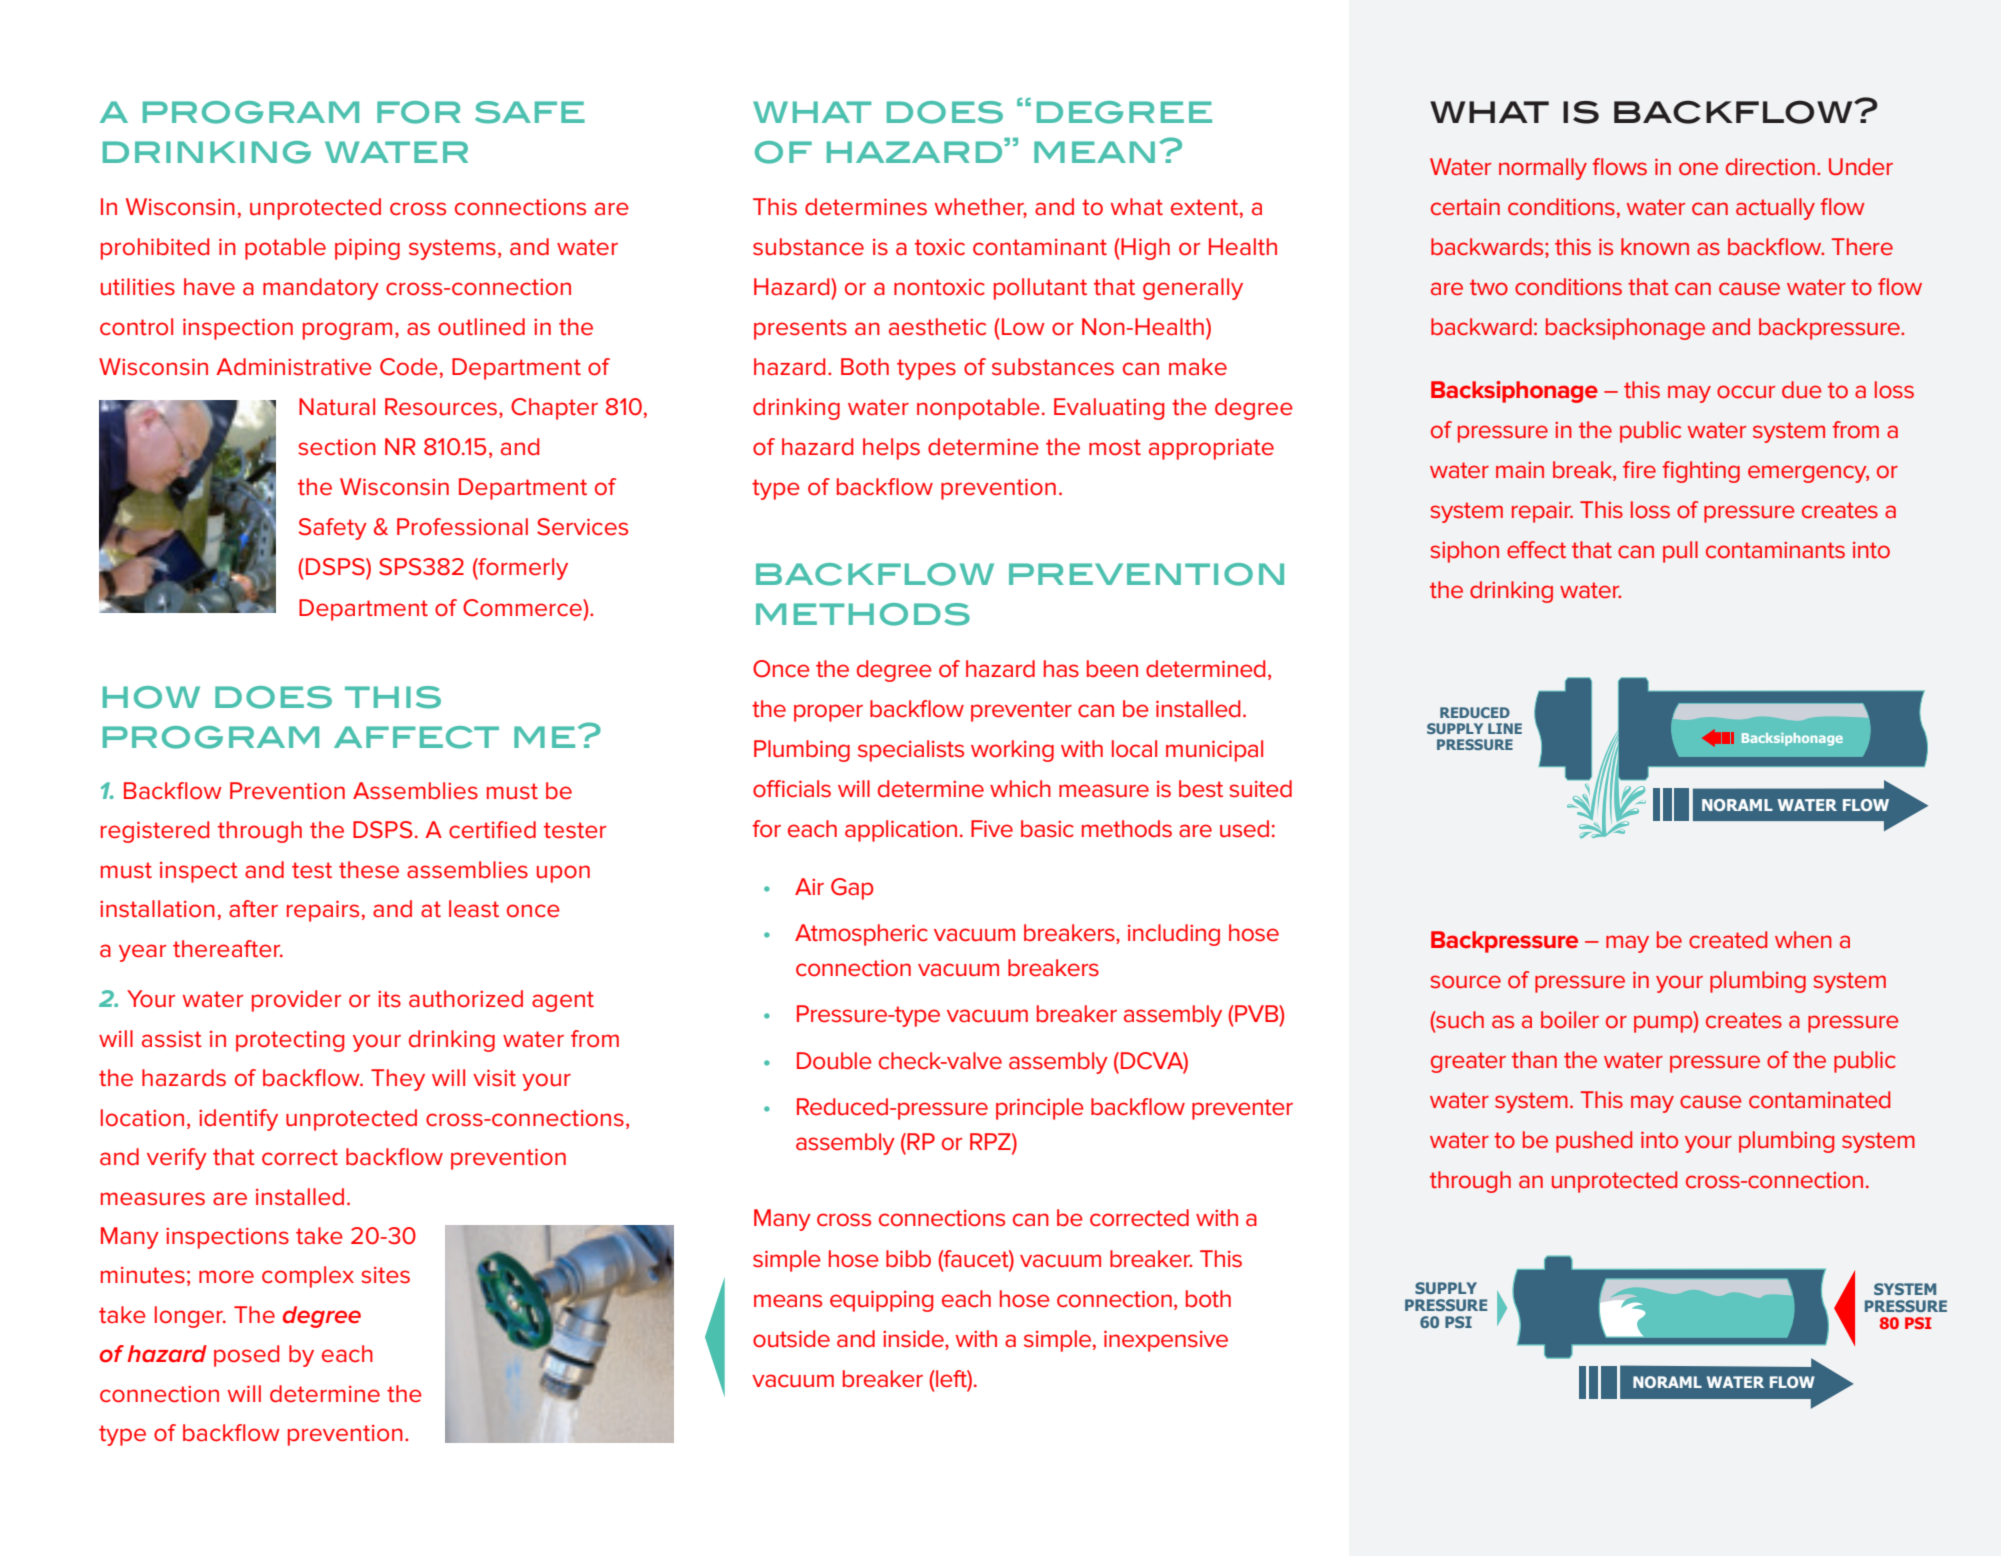  Describe the element at coordinates (1698, 168) in the page. I see `one` at that location.
